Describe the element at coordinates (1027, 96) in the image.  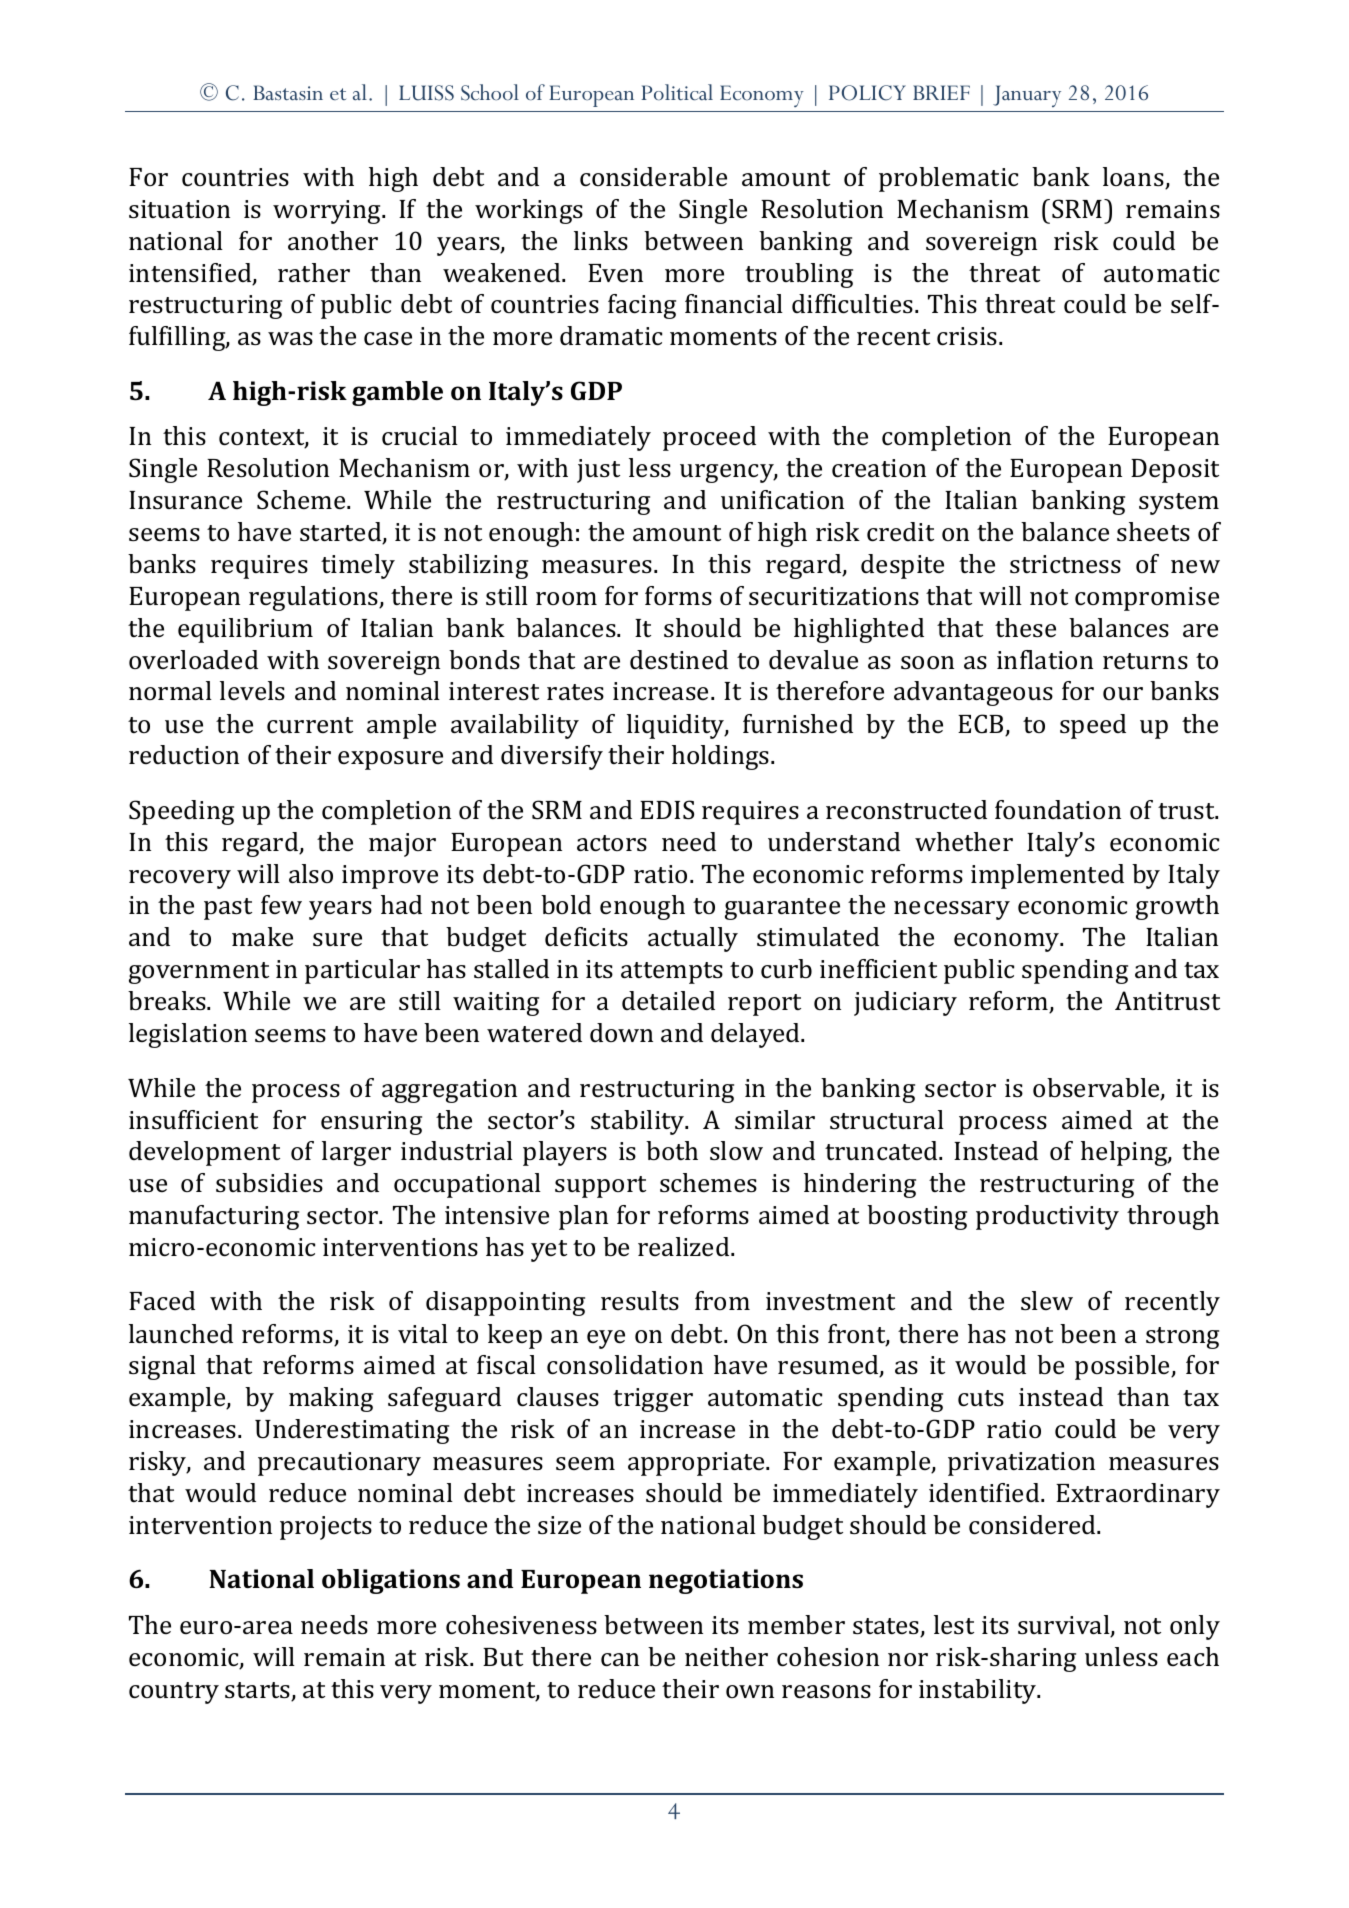
I see `January` at that location.
